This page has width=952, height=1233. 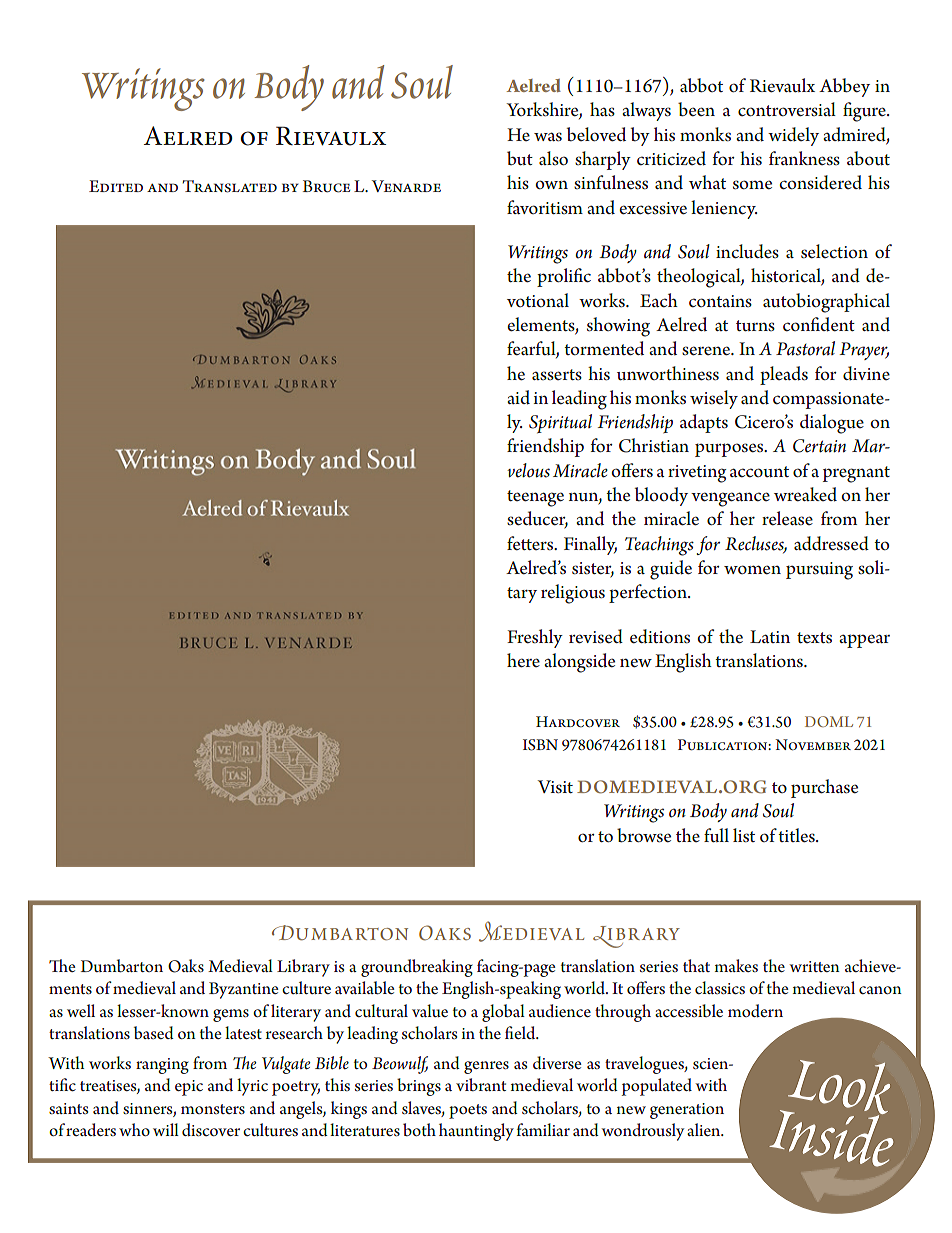 I want to click on epic, so click(x=189, y=1088).
